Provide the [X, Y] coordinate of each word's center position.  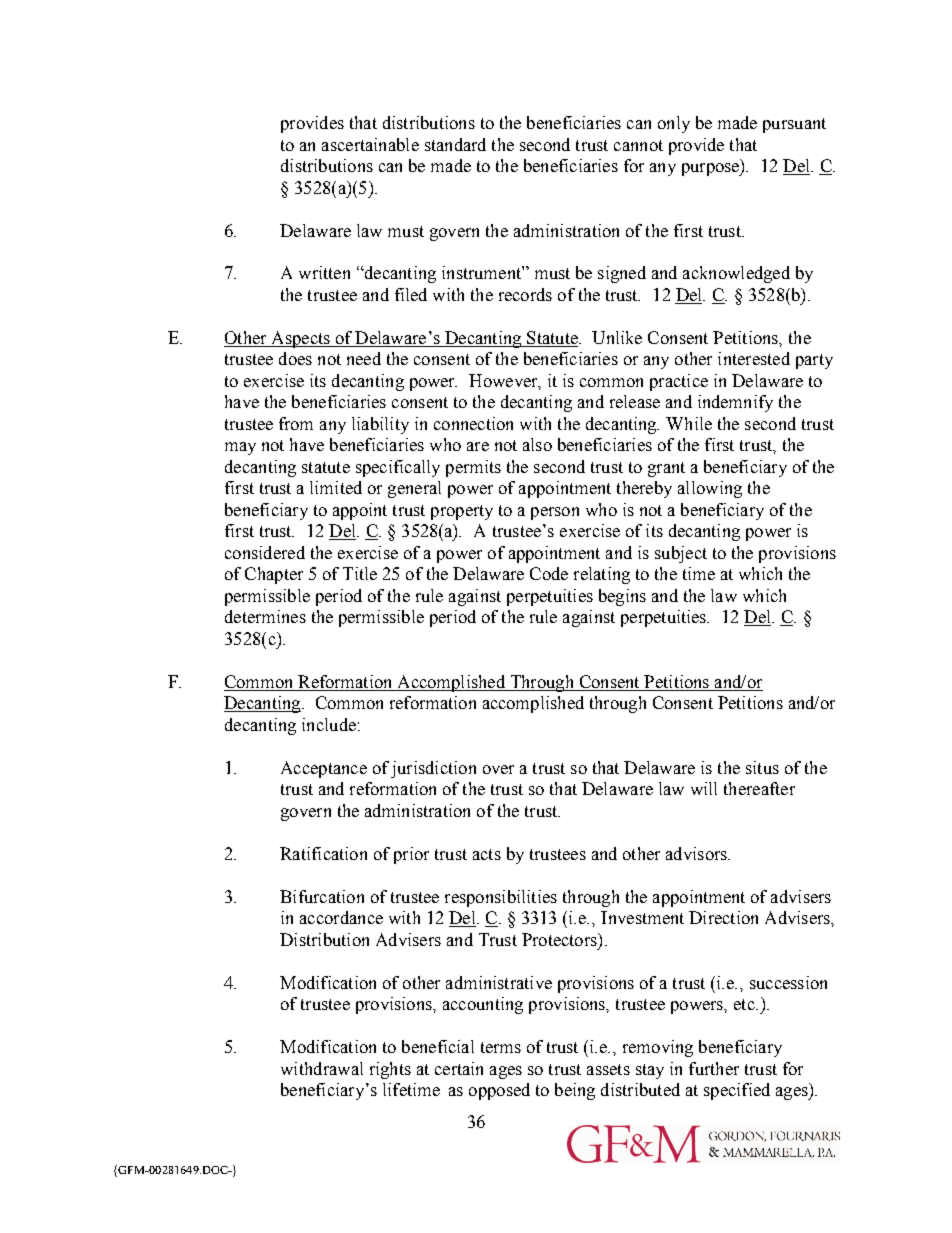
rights [390, 1070]
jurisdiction [433, 769]
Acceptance [324, 769]
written [324, 272]
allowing [710, 489]
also [537, 444]
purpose [712, 169]
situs [762, 767]
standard [455, 144]
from [296, 423]
